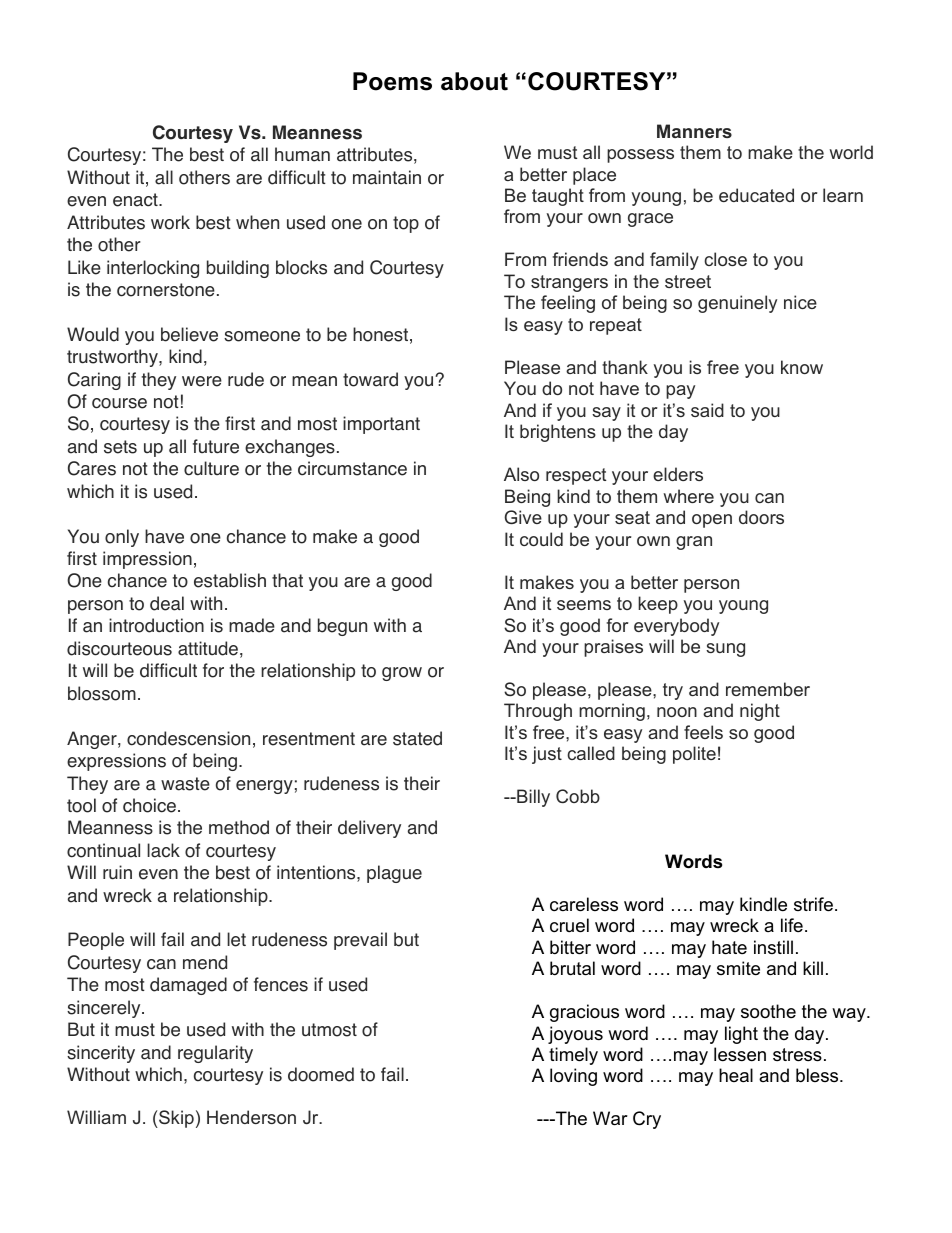 The height and width of the image is (1233, 952). I want to click on seems, so click(584, 605).
